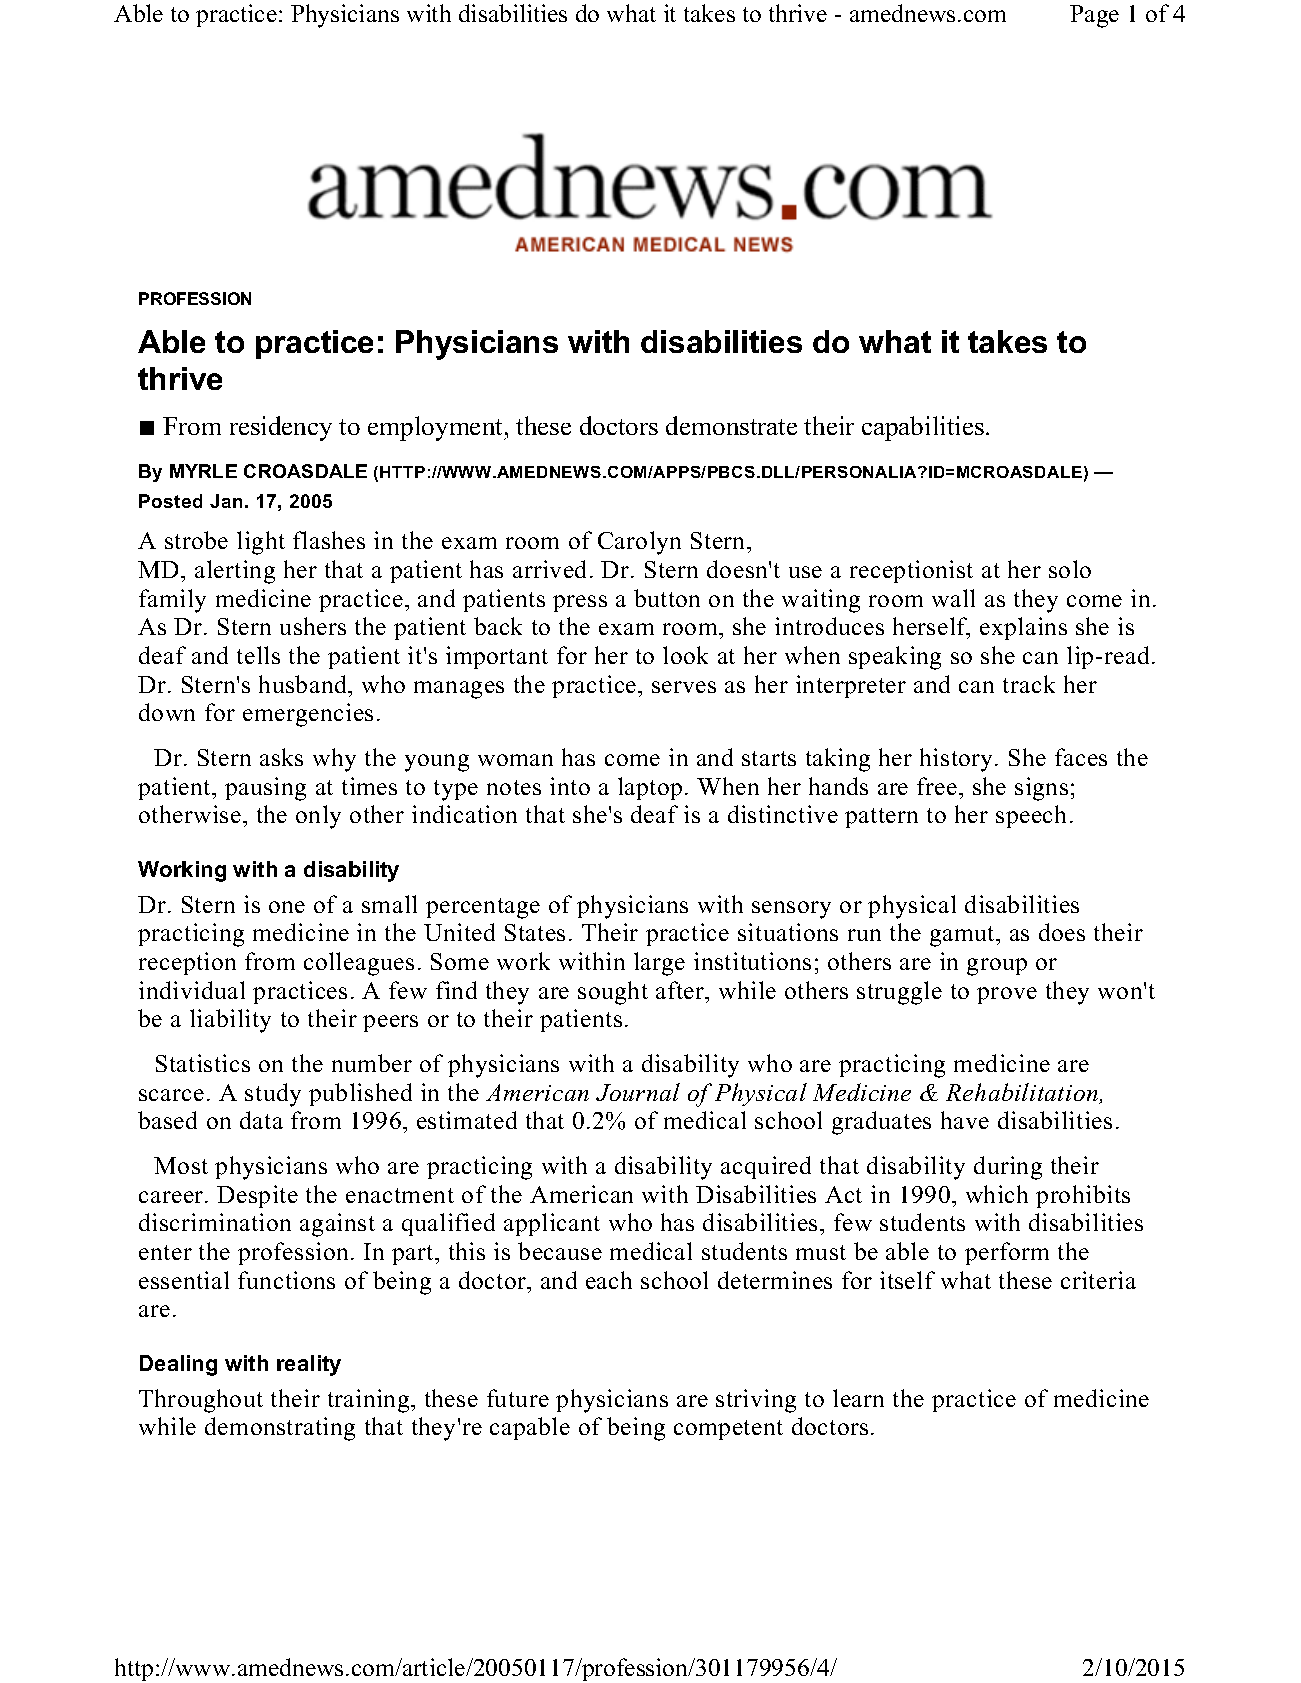  What do you see at coordinates (1094, 16) in the screenshot?
I see `Page` at bounding box center [1094, 16].
